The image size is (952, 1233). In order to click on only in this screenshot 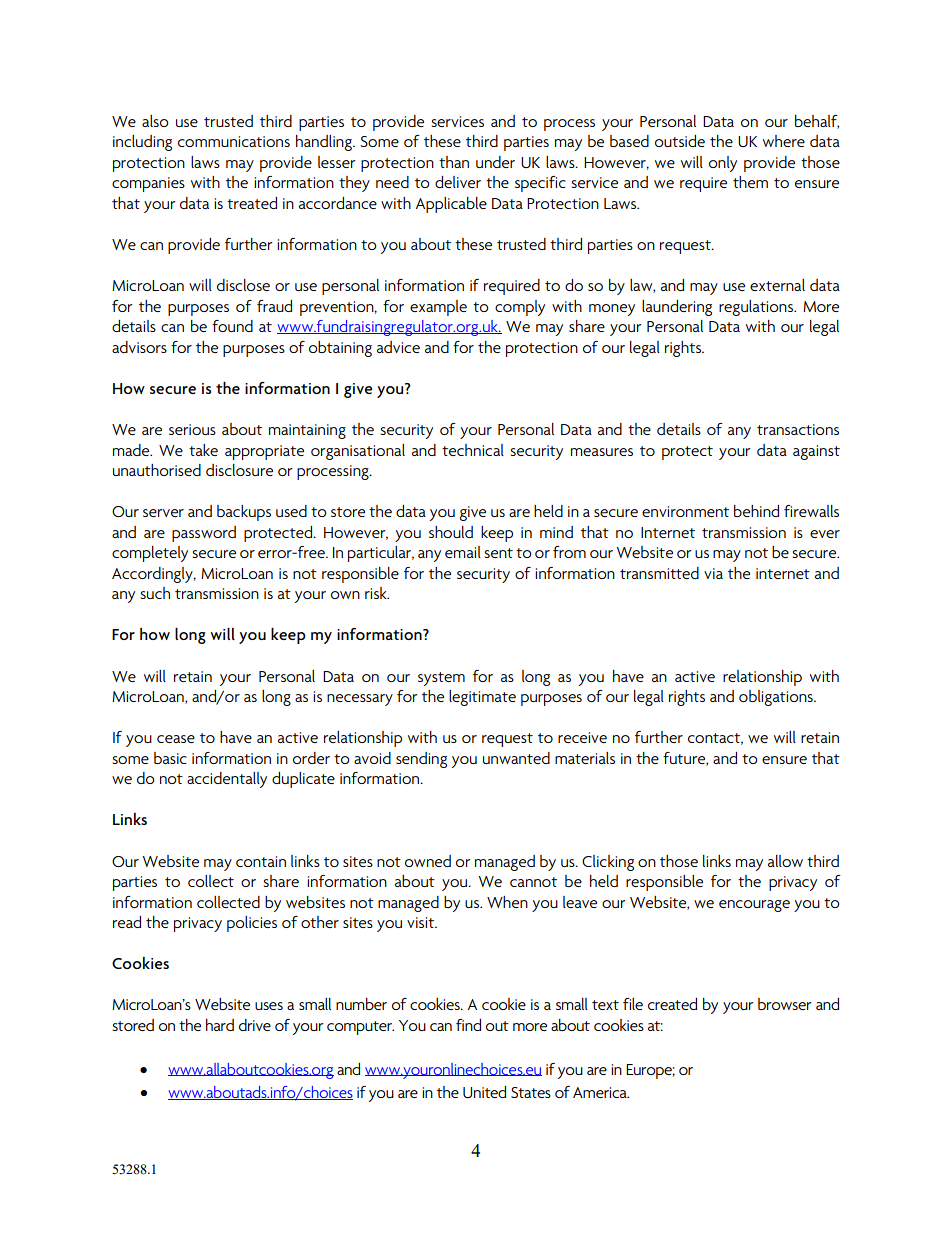, I will do `click(723, 164)`.
